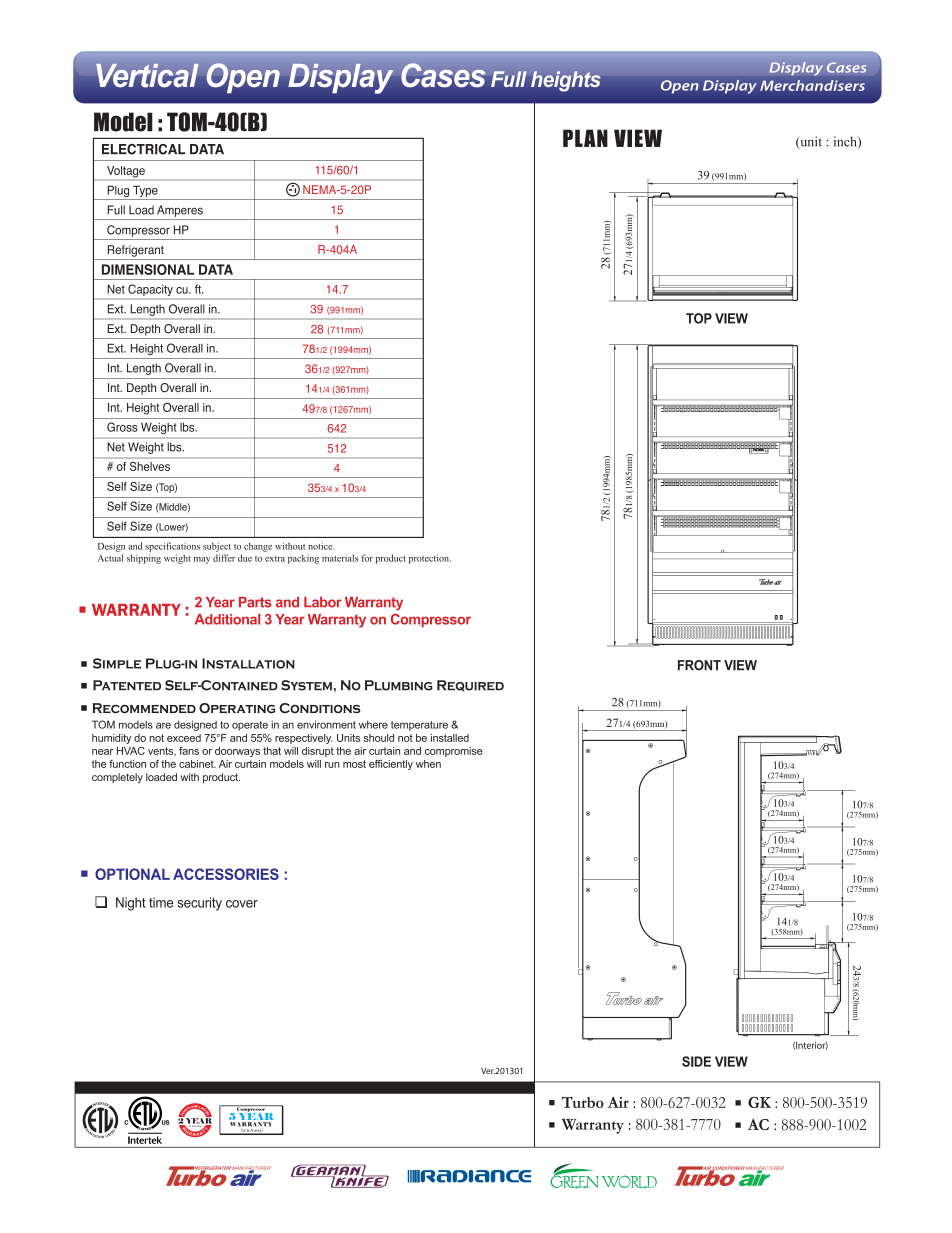 This screenshot has height=1233, width=952. What do you see at coordinates (699, 665) in the screenshot?
I see `FRONT` at bounding box center [699, 665].
